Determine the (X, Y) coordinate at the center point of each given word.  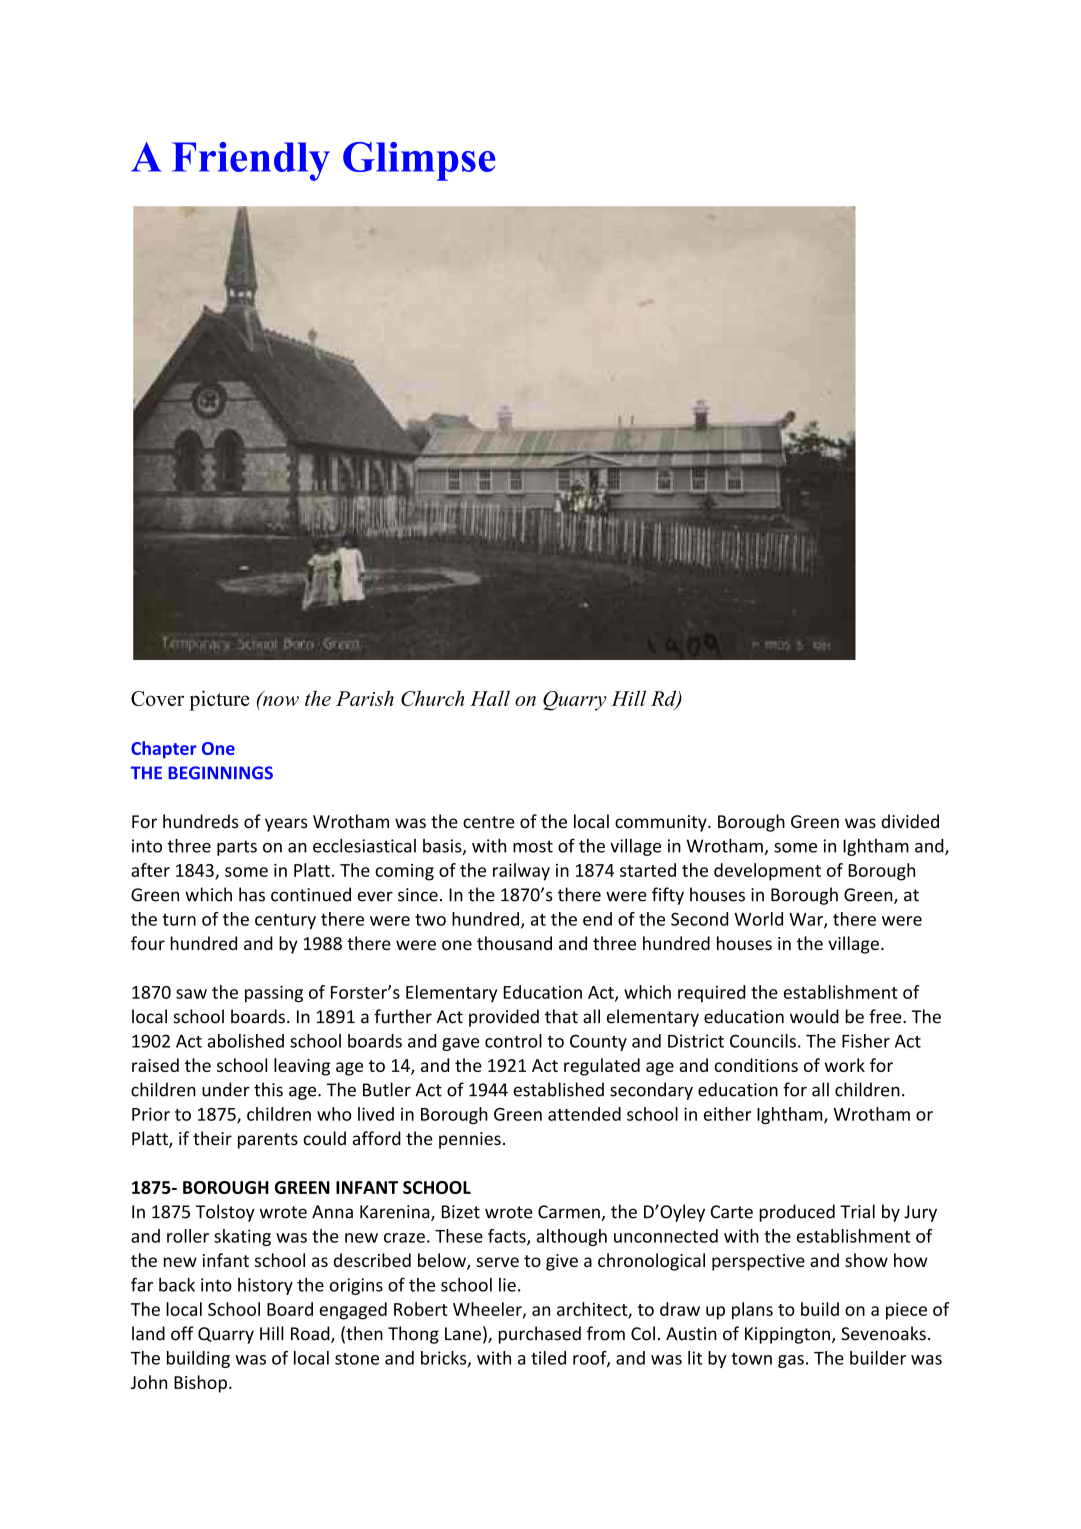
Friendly (251, 161)
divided (910, 821)
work (845, 1065)
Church (432, 698)
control (513, 1041)
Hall (490, 698)
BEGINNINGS (220, 773)
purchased (540, 1335)
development (767, 872)
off (182, 1333)
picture (219, 700)
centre (489, 822)
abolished (246, 1041)
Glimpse (419, 161)
